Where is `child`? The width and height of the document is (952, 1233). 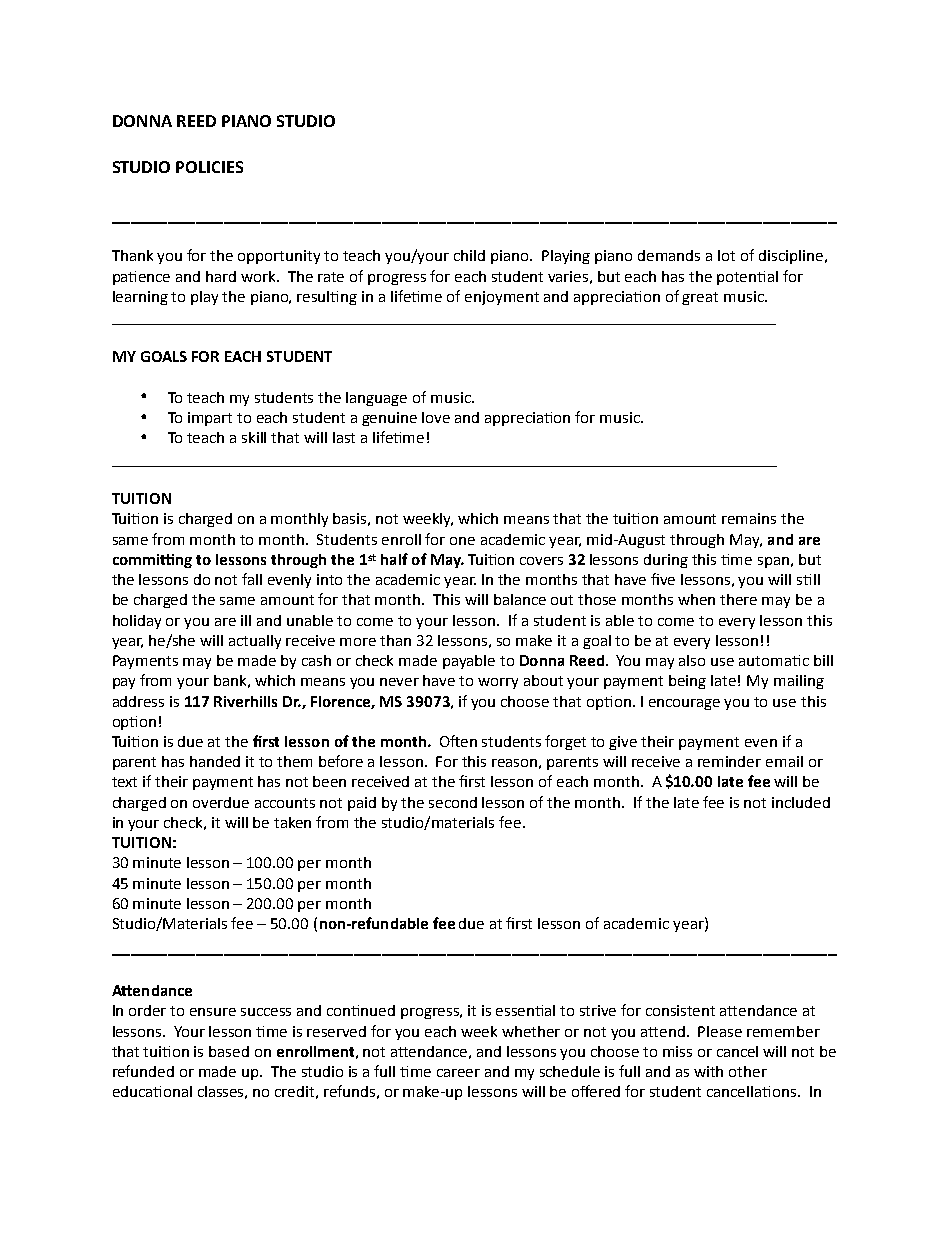
child is located at coordinates (469, 255).
